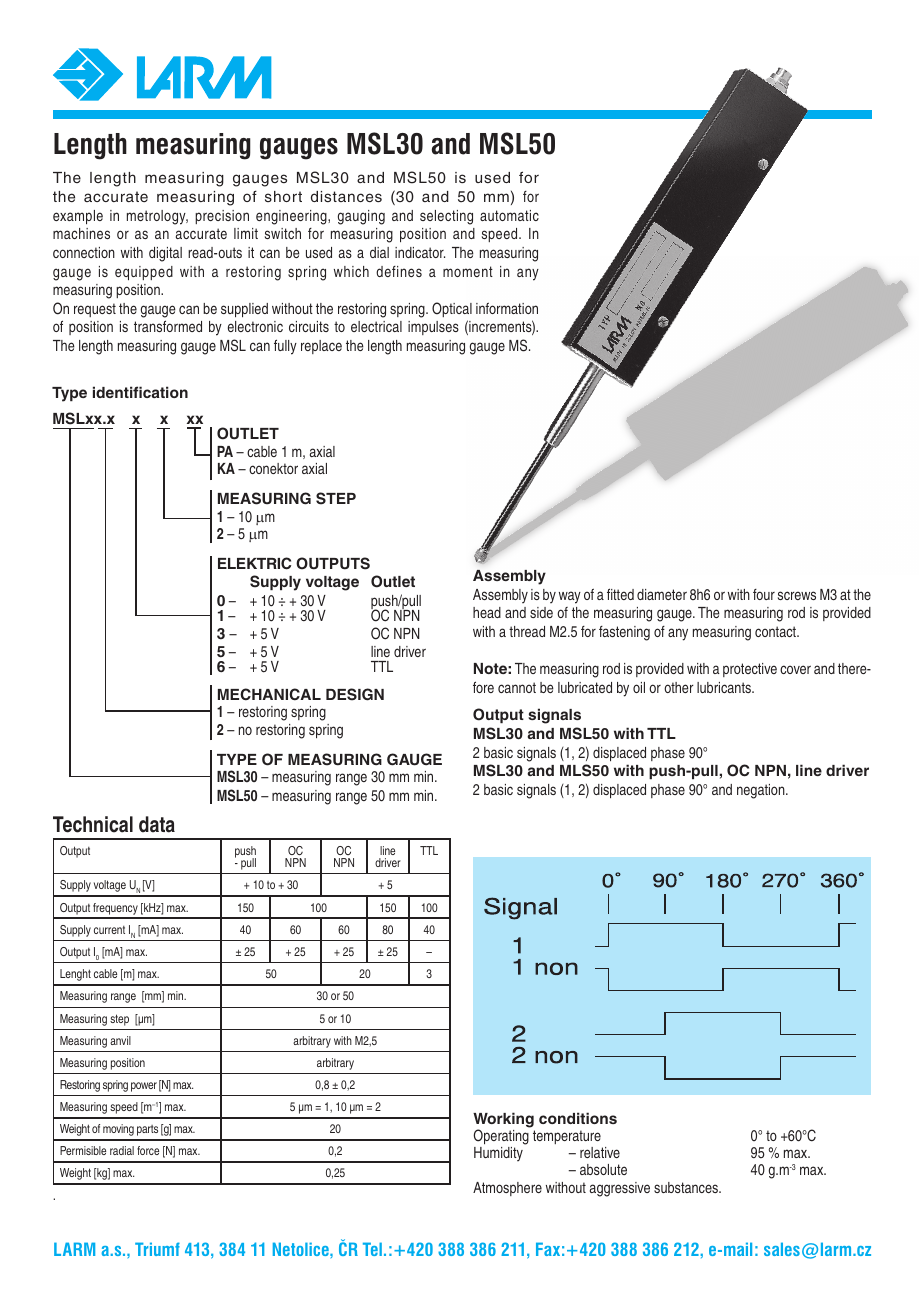  I want to click on diameter, so click(662, 594).
